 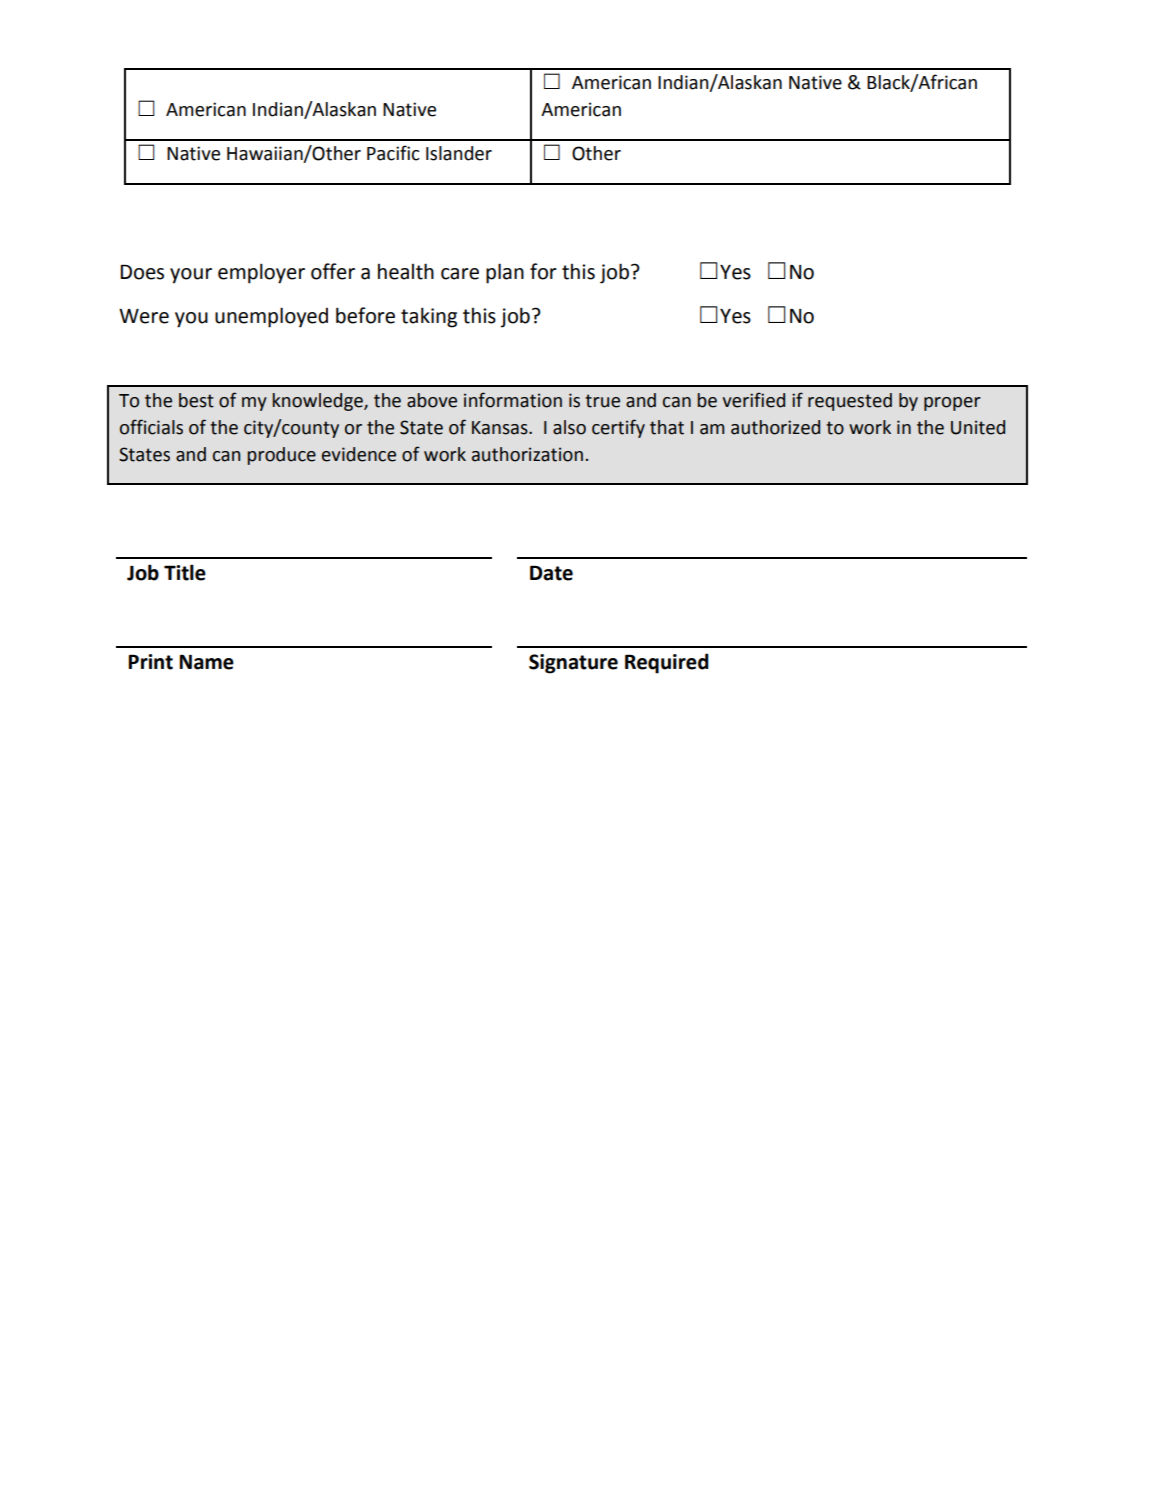 I want to click on care, so click(x=460, y=274).
